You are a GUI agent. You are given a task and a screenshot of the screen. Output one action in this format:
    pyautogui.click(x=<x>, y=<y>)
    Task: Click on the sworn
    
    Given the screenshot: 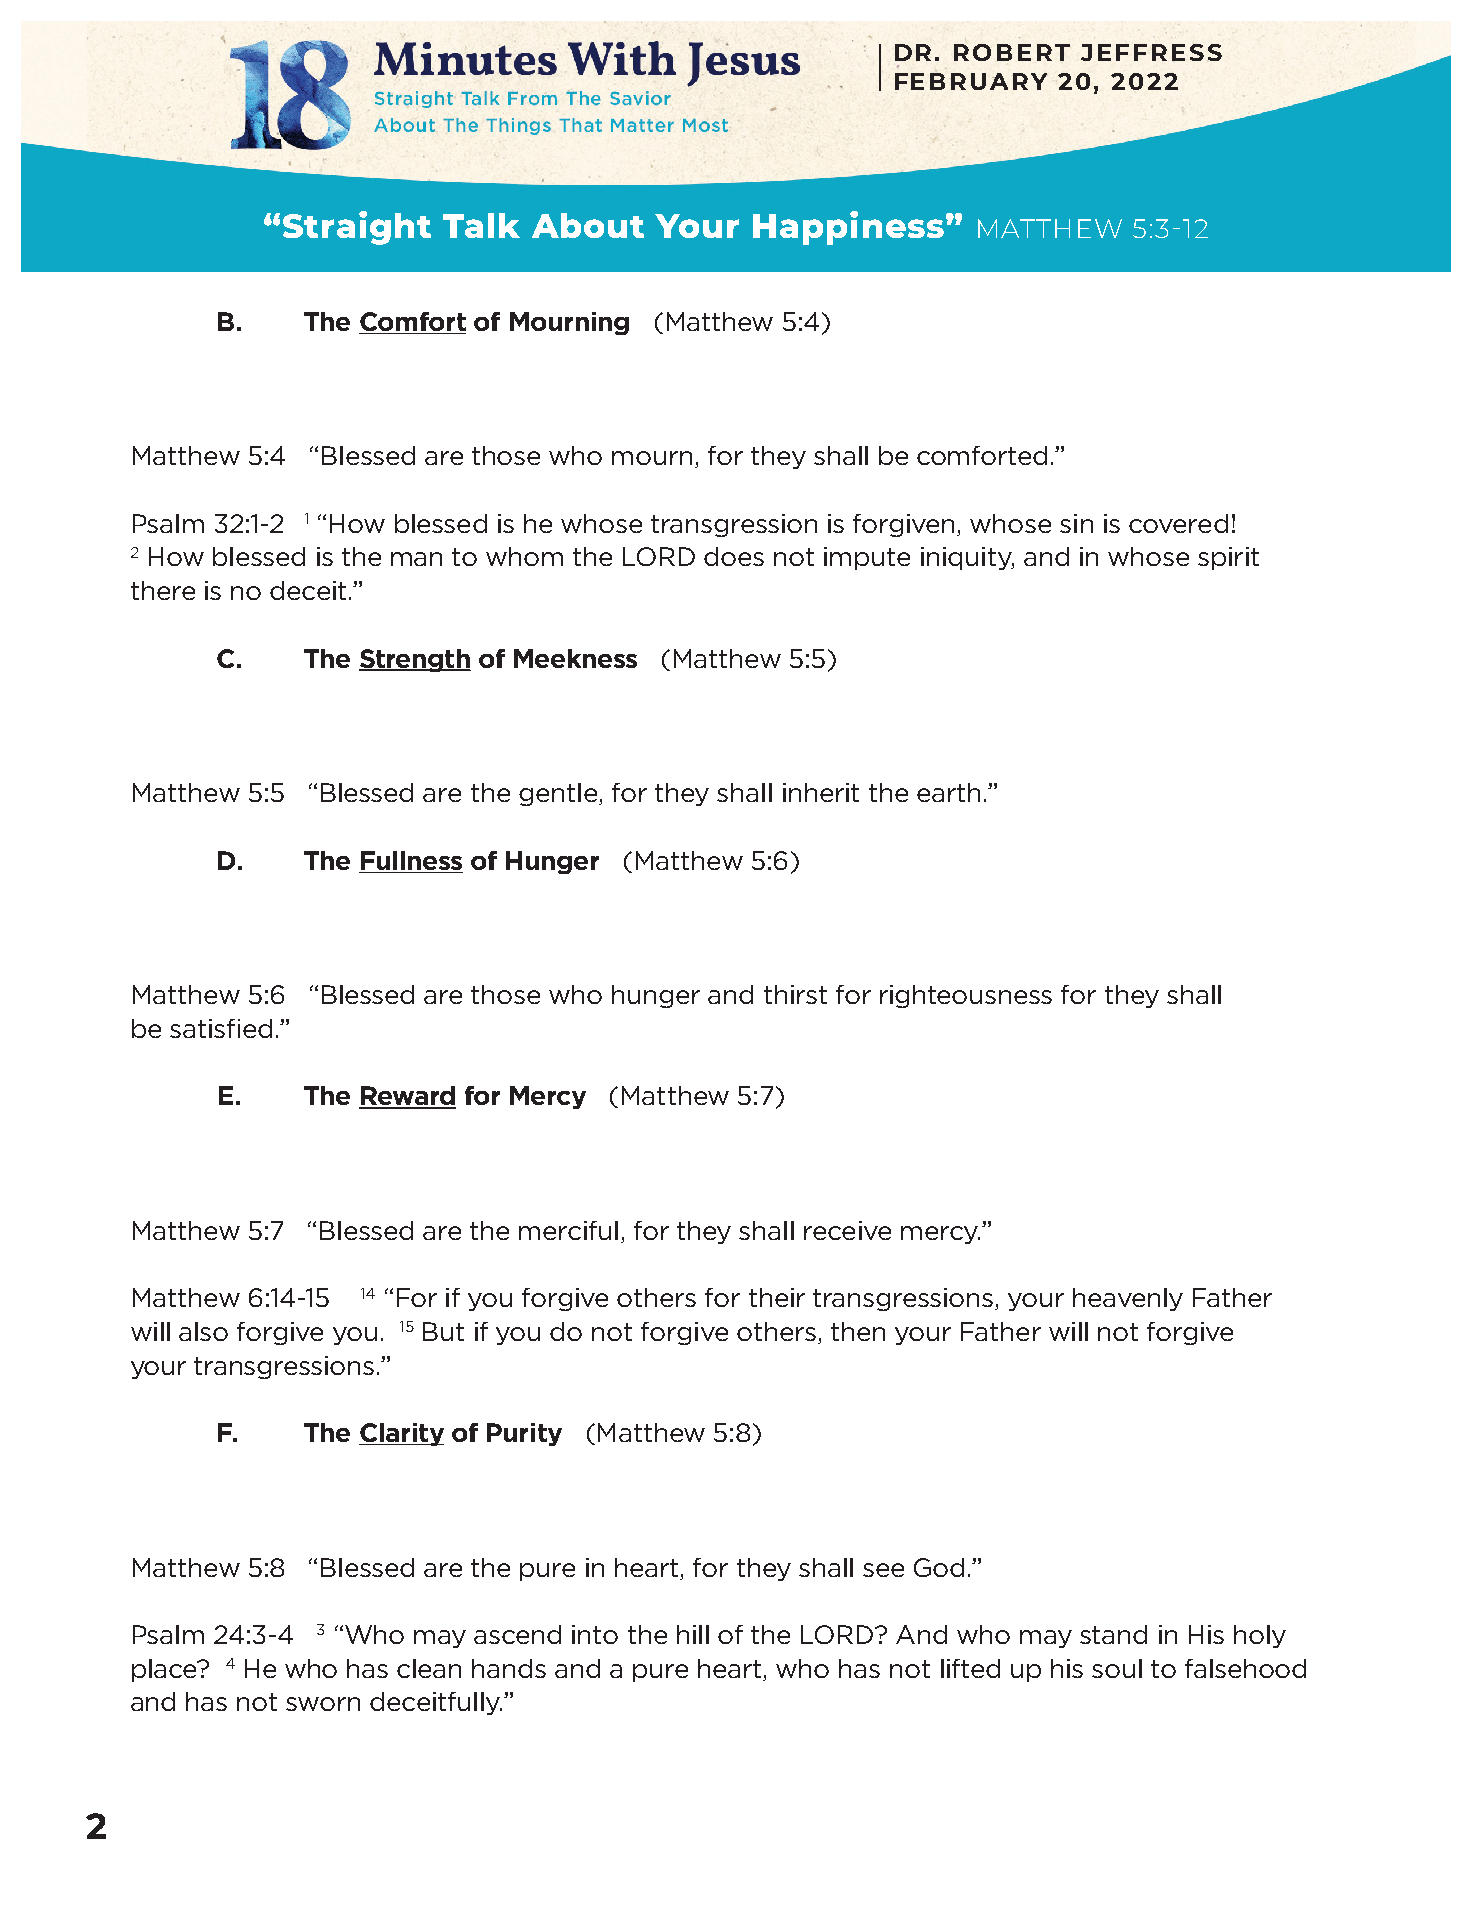 What is the action you would take?
    pyautogui.click(x=323, y=1704)
